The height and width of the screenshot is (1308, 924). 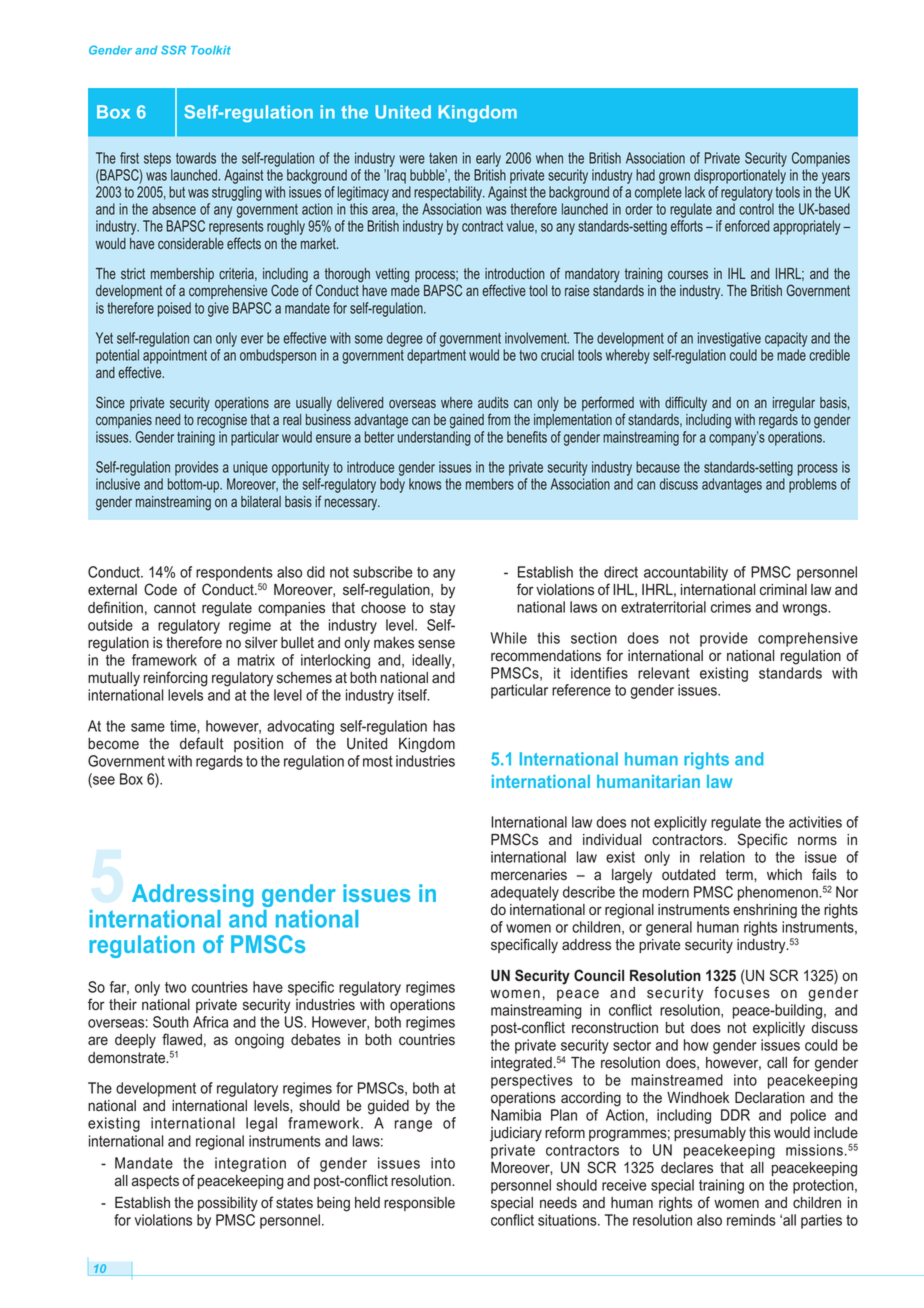 What do you see at coordinates (436, 356) in the screenshot?
I see `department` at bounding box center [436, 356].
